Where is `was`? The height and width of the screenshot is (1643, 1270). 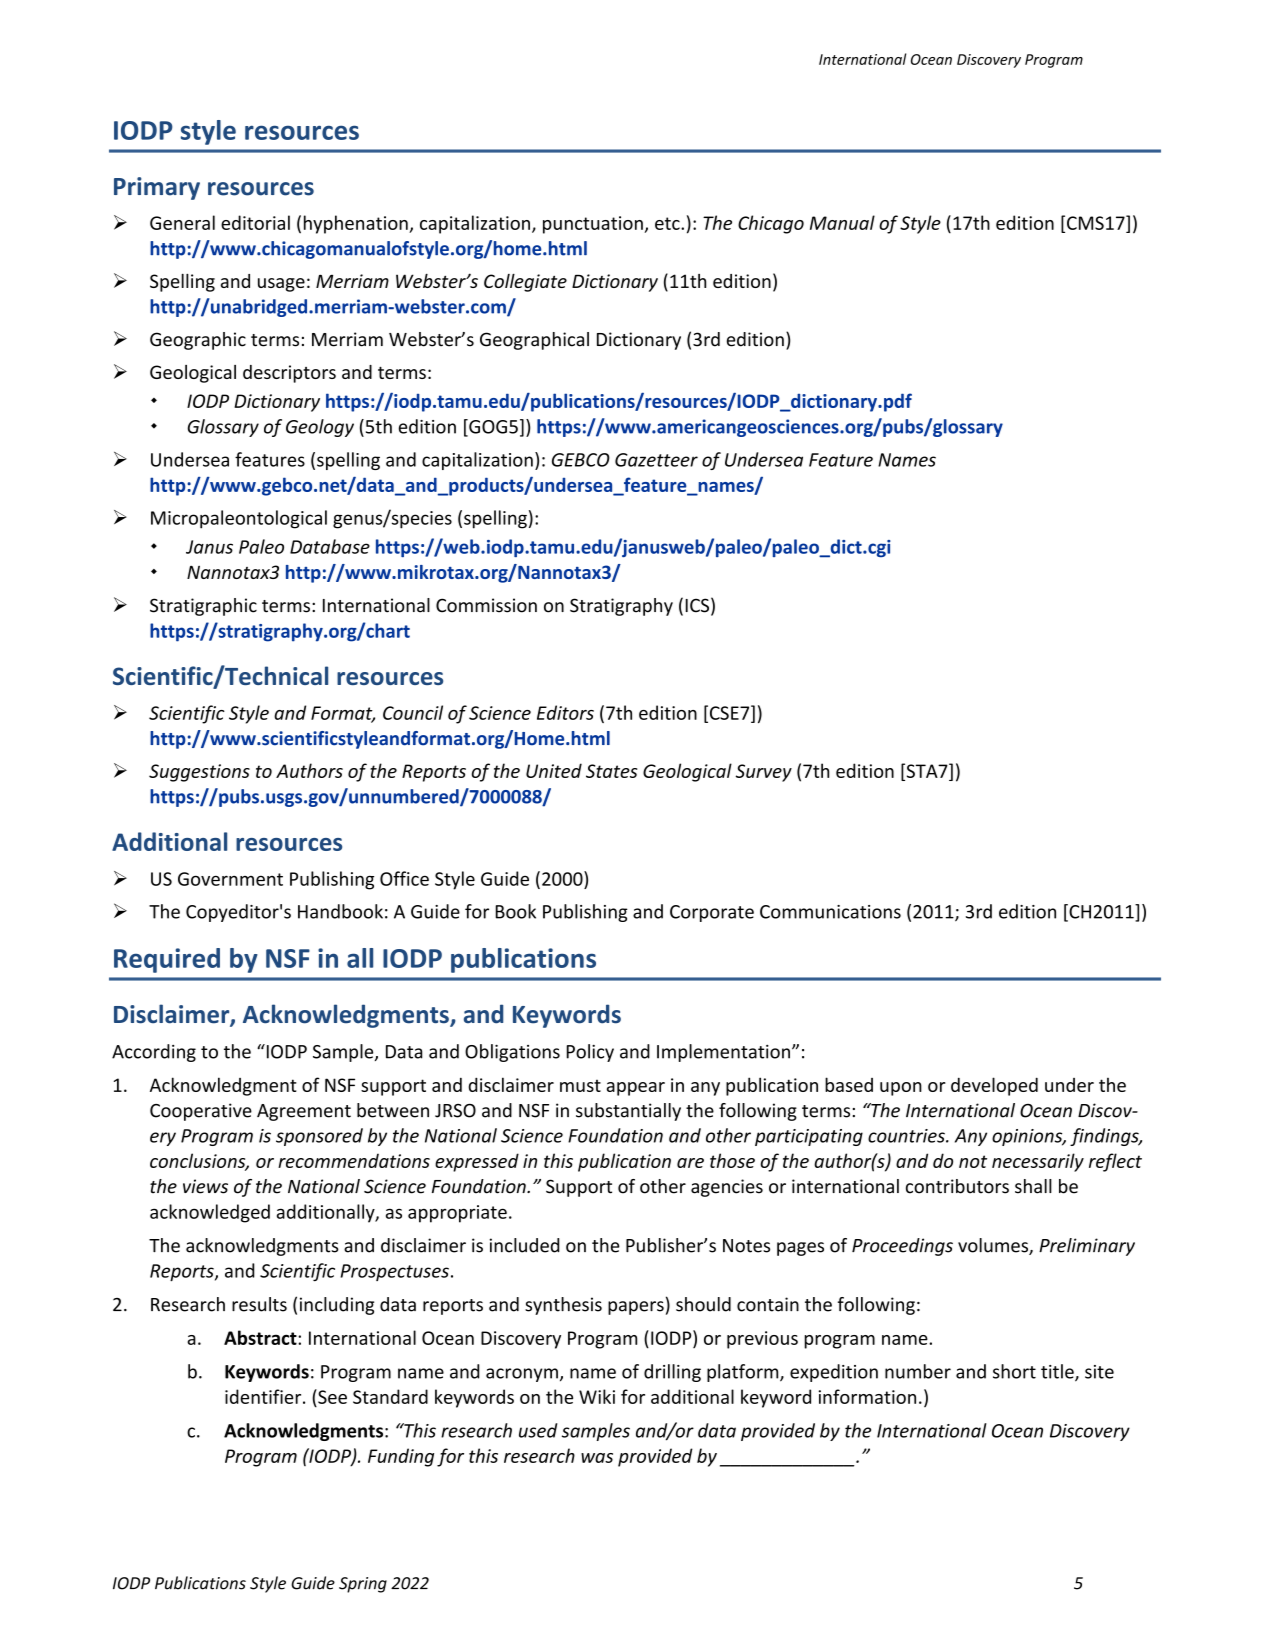
was is located at coordinates (597, 1458).
